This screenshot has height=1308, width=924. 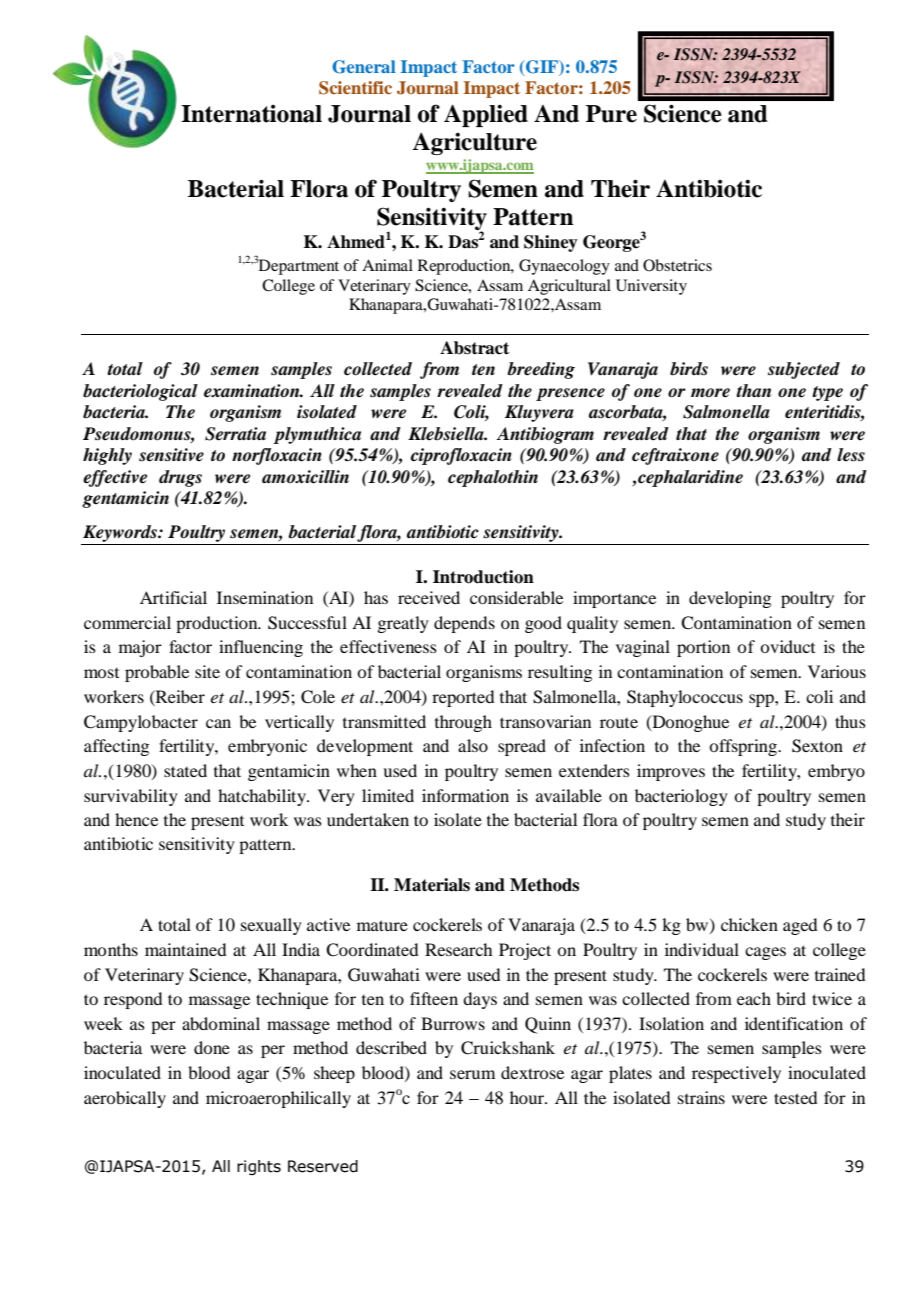 I want to click on than, so click(x=753, y=391).
